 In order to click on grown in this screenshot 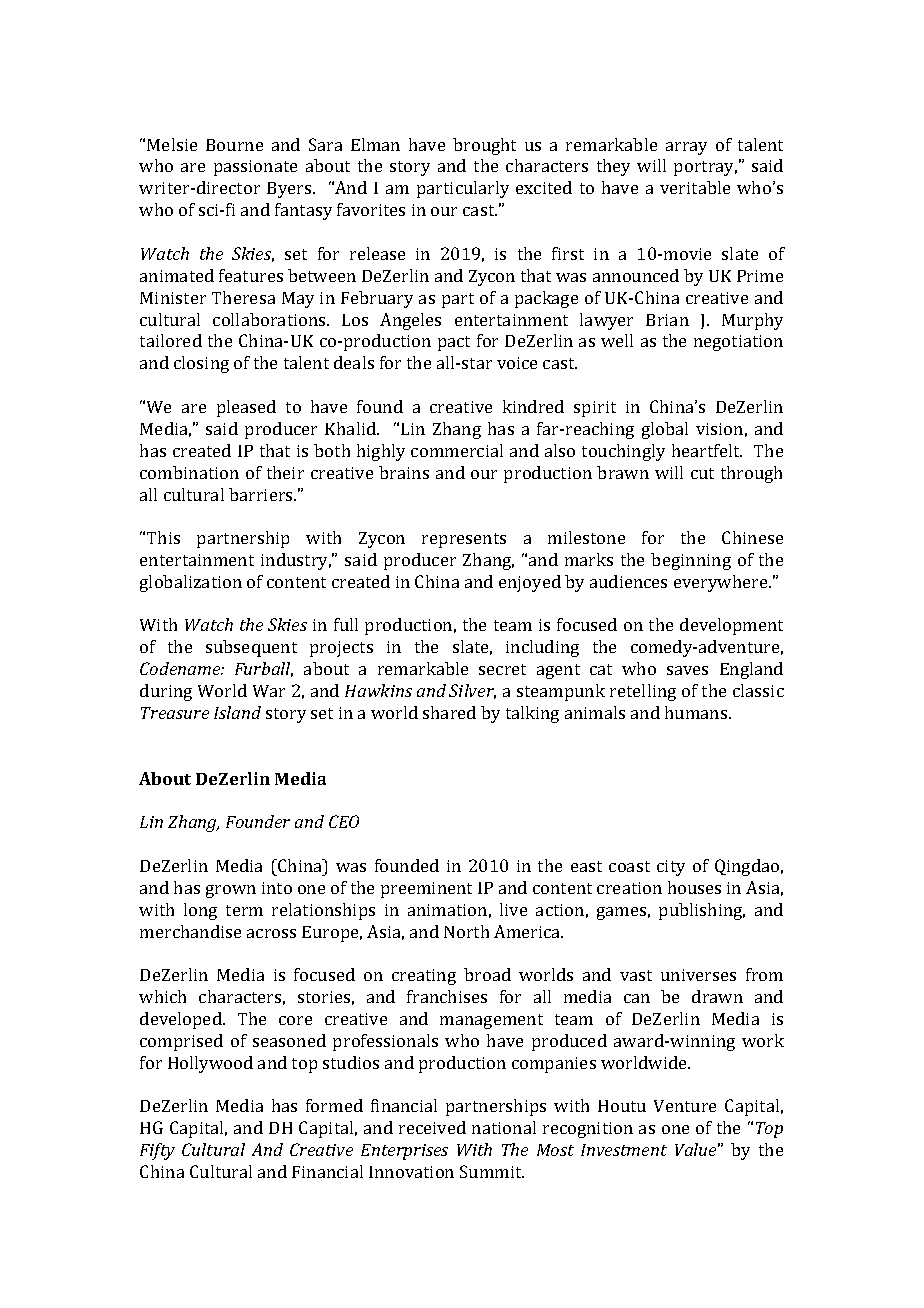, I will do `click(231, 891)`.
